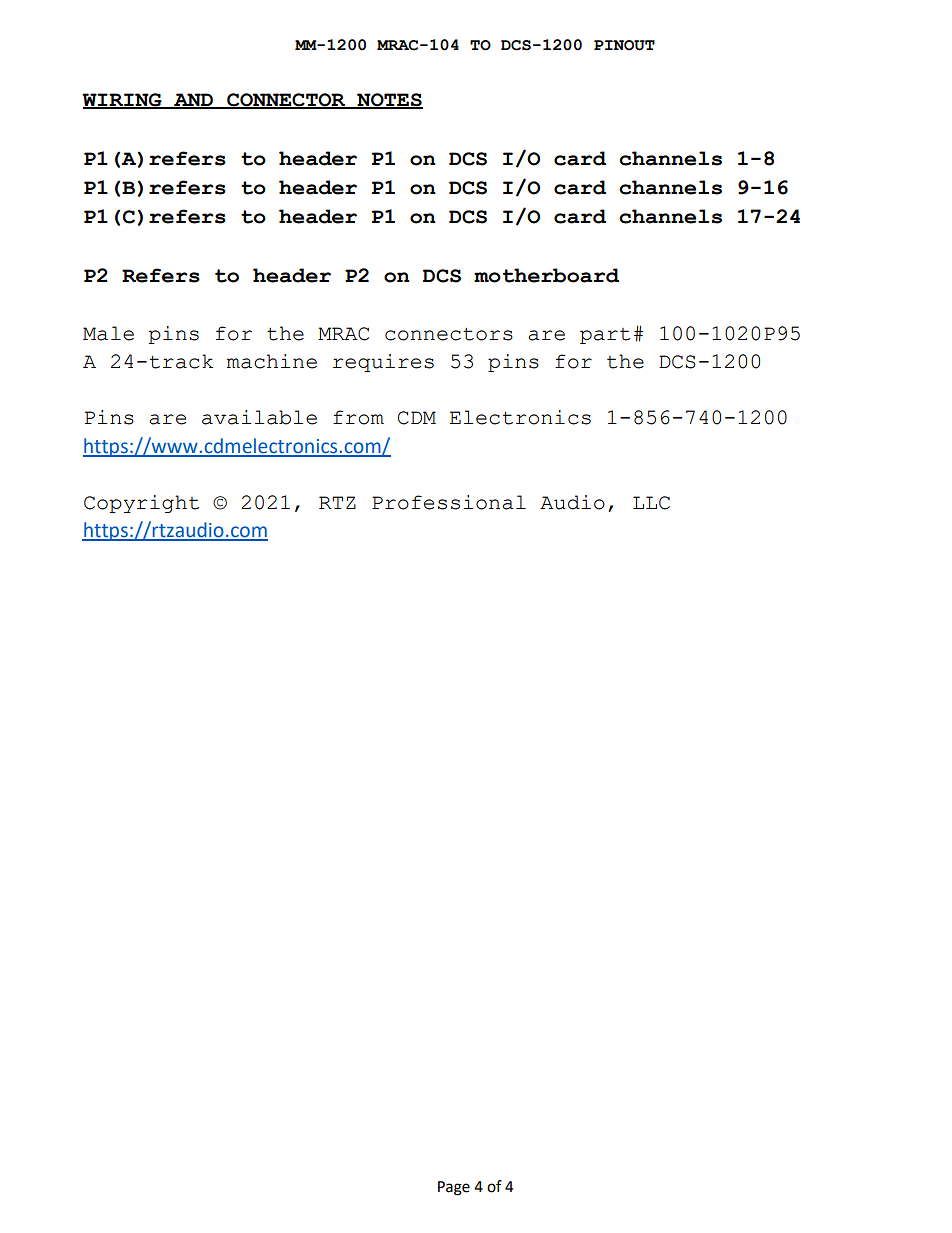  Describe the element at coordinates (454, 1188) in the page. I see `Page` at that location.
